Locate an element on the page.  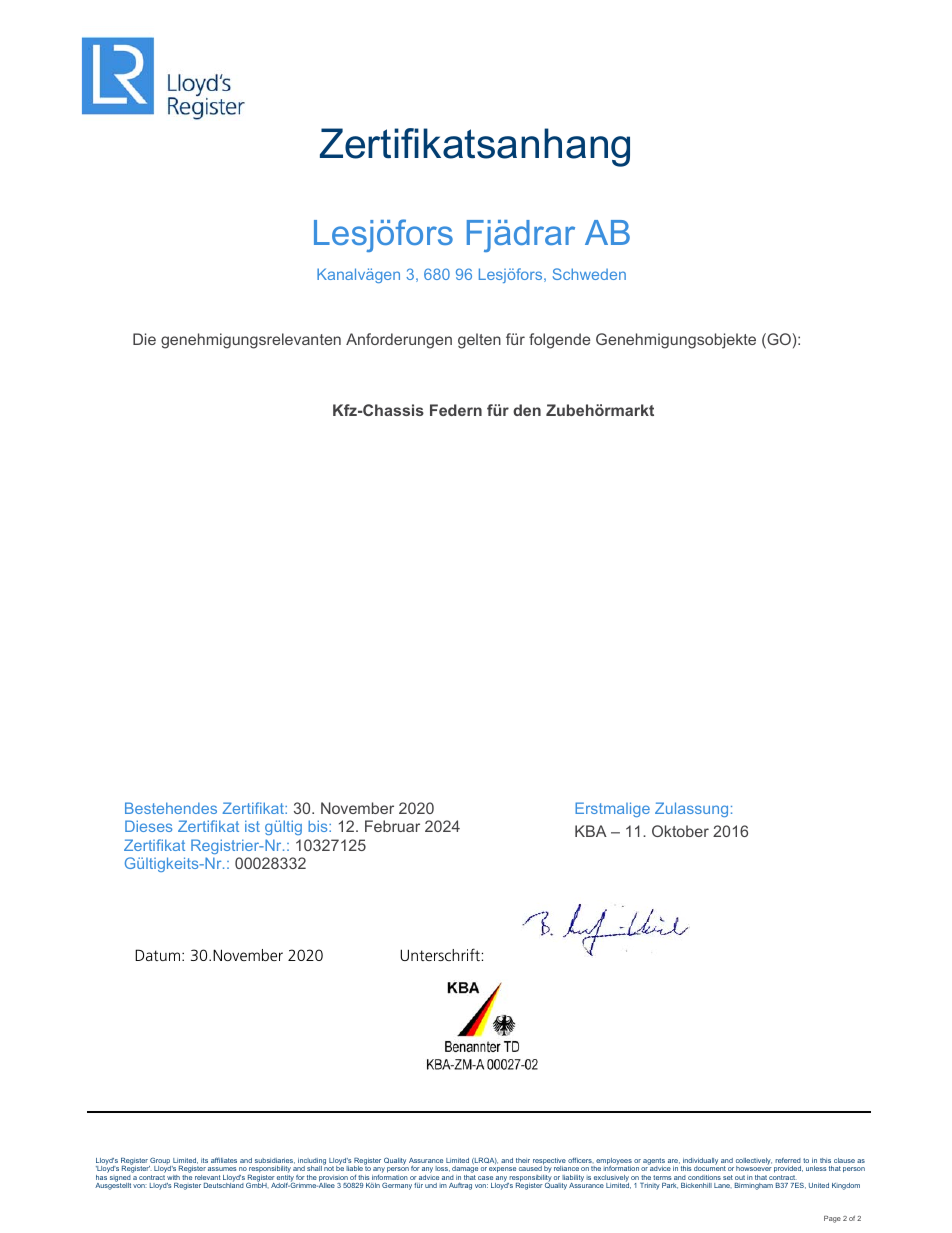
KBA is located at coordinates (591, 831).
